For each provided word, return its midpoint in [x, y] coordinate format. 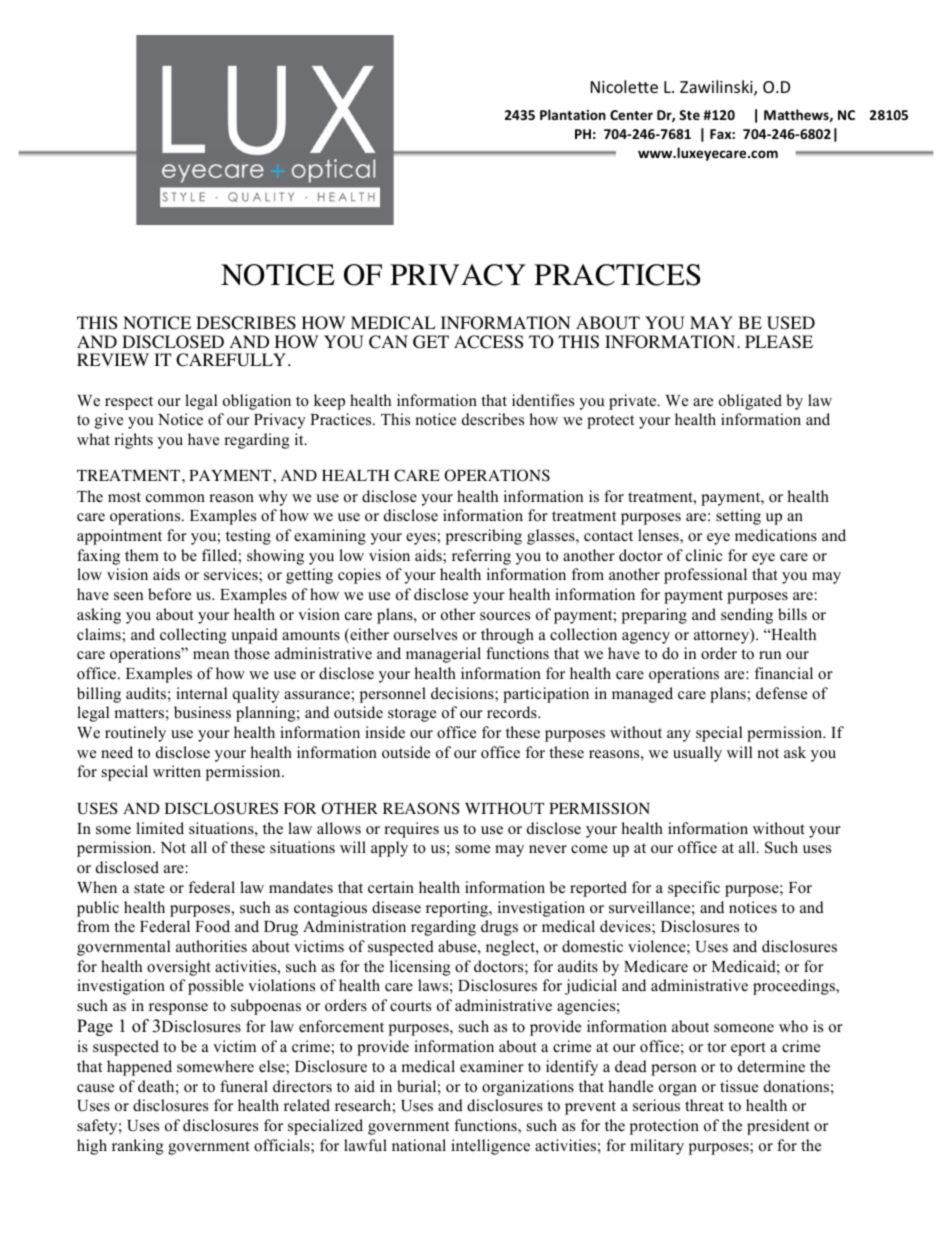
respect [129, 403]
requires [411, 830]
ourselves [425, 634]
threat [704, 1105]
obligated [750, 402]
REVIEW [113, 359]
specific [694, 889]
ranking [138, 1147]
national [419, 1145]
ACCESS [488, 342]
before [169, 594]
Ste [689, 115]
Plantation [573, 114]
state [149, 888]
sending [747, 616]
